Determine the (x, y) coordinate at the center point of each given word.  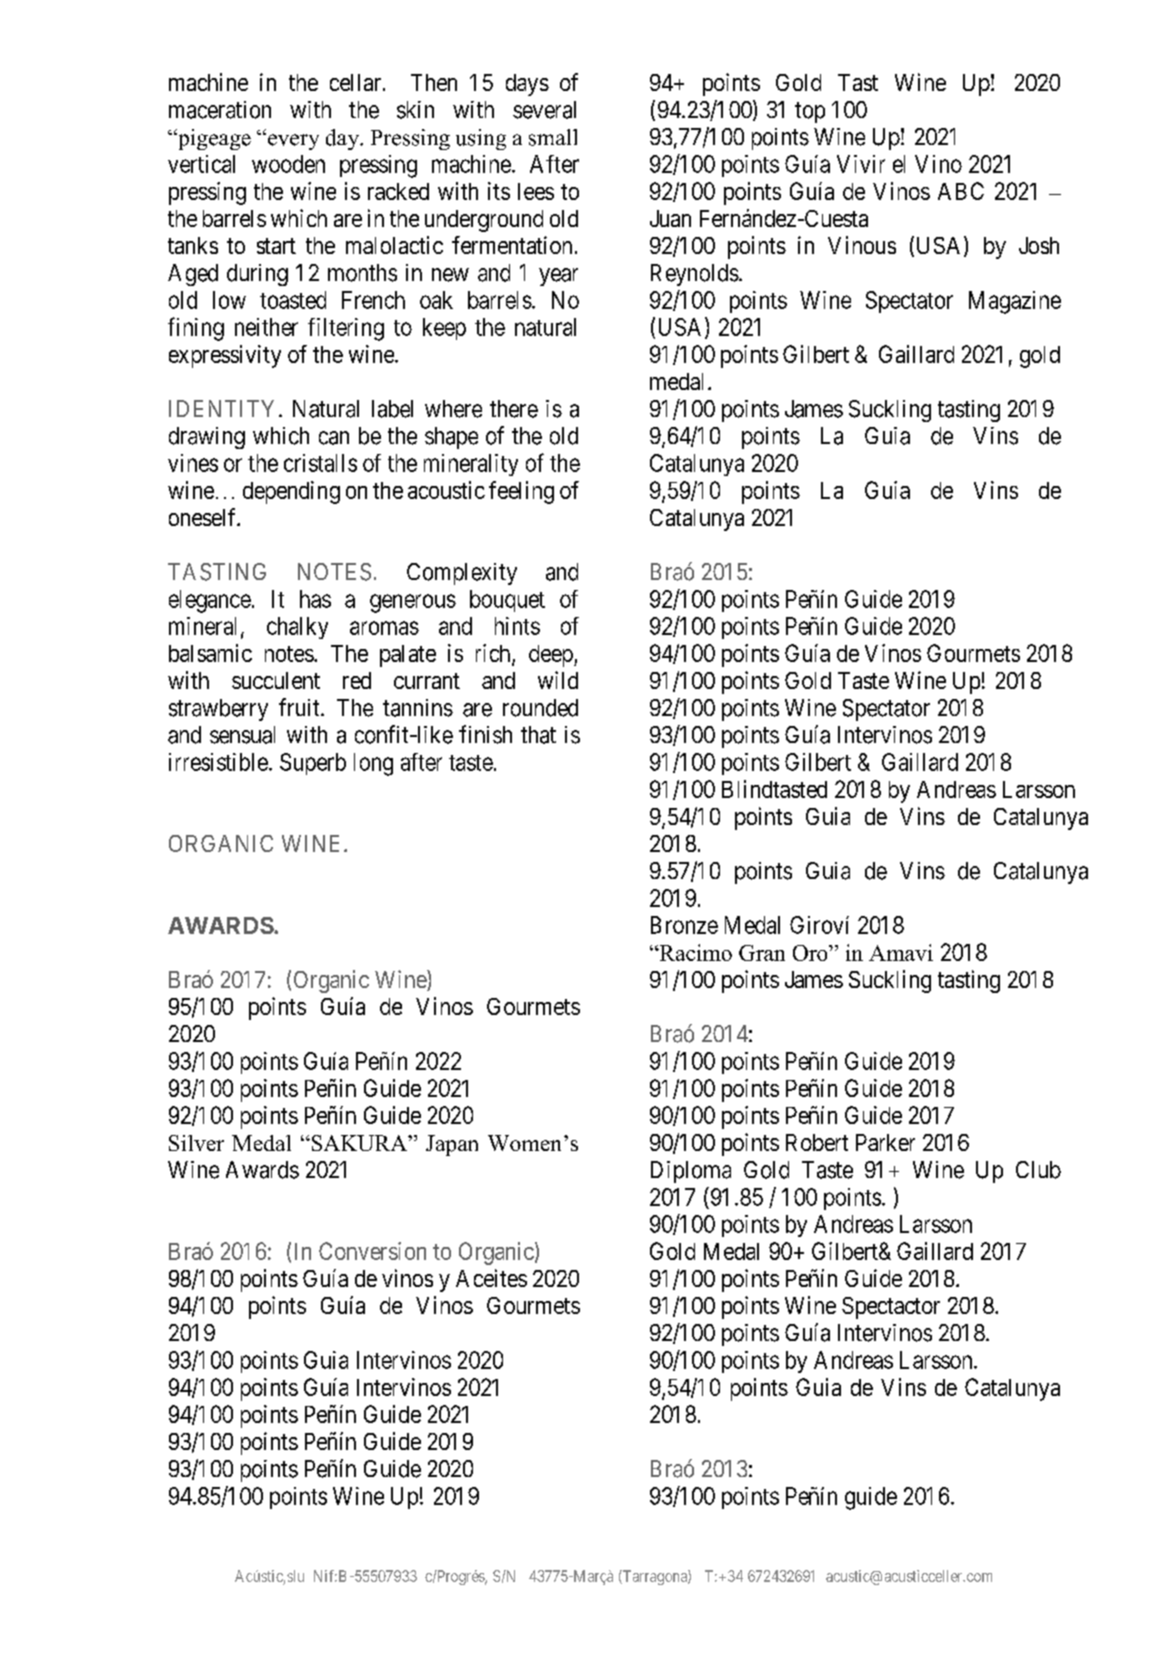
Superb (313, 764)
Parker (885, 1142)
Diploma (691, 1172)
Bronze (684, 925)
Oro (811, 953)
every (293, 142)
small (553, 137)
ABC (961, 191)
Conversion (372, 1251)
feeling (521, 492)
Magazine (1015, 302)
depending (291, 492)
